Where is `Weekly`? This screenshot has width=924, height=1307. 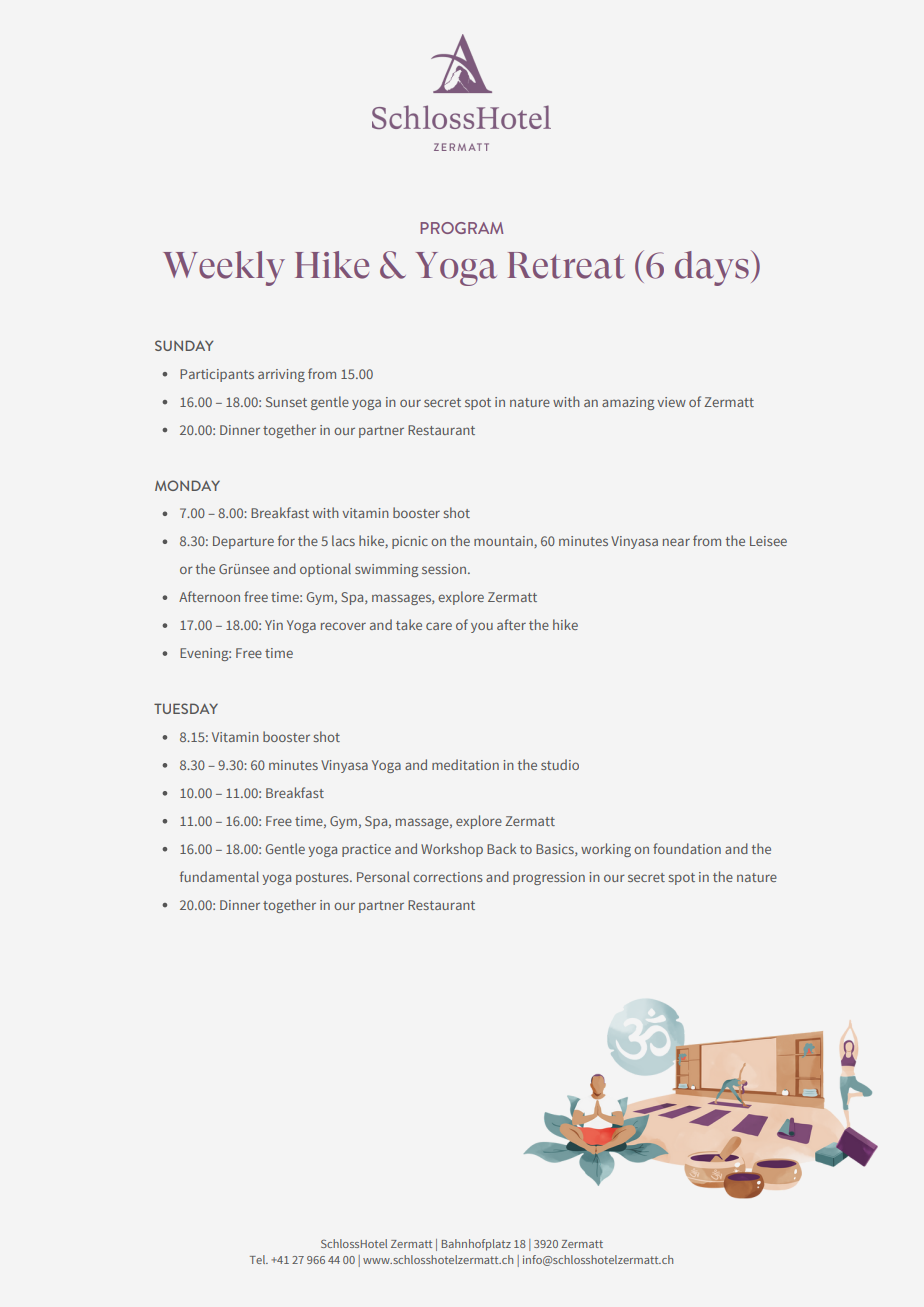 Weekly is located at coordinates (224, 268).
